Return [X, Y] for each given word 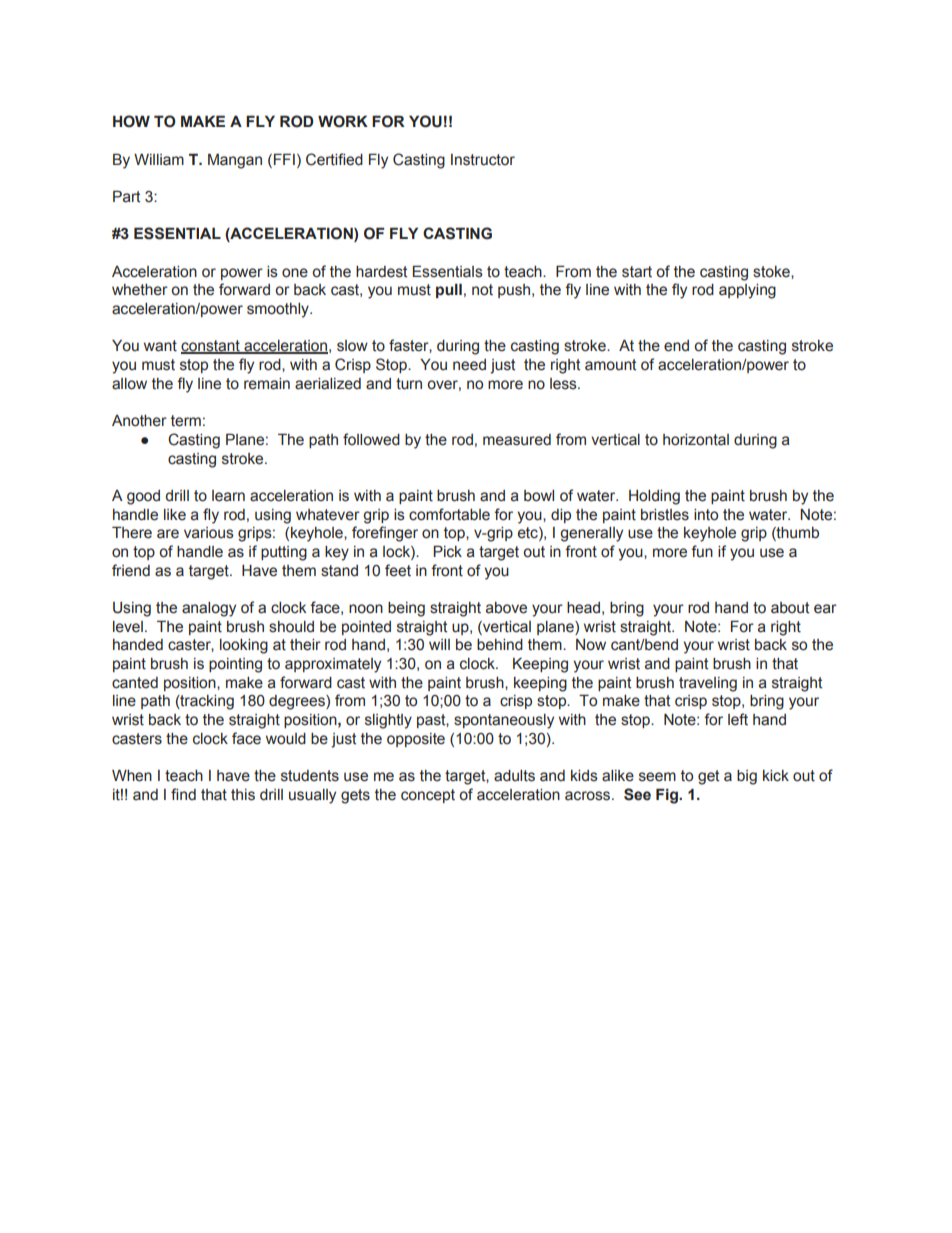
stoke [772, 272]
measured [517, 440]
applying [747, 291]
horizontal [696, 440]
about [790, 608]
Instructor [483, 160]
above [506, 608]
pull [449, 290]
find [183, 794]
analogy [209, 609]
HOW [131, 121]
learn [228, 496]
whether [140, 290]
